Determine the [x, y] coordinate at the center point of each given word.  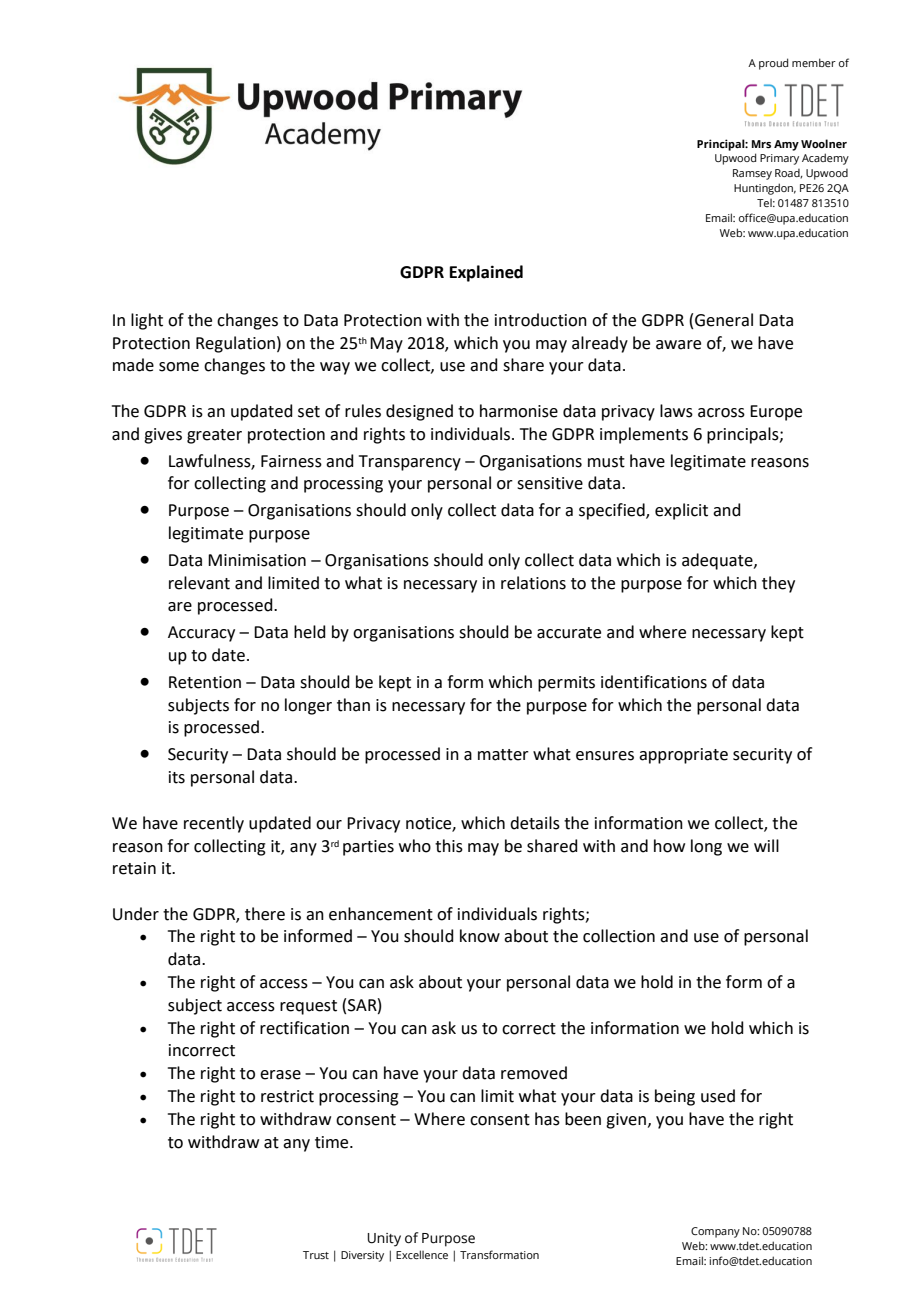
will [766, 845]
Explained [486, 273]
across [721, 413]
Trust [316, 1255]
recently [214, 824]
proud [773, 64]
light [147, 321]
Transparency [410, 463]
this [449, 846]
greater [214, 436]
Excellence [422, 1254]
